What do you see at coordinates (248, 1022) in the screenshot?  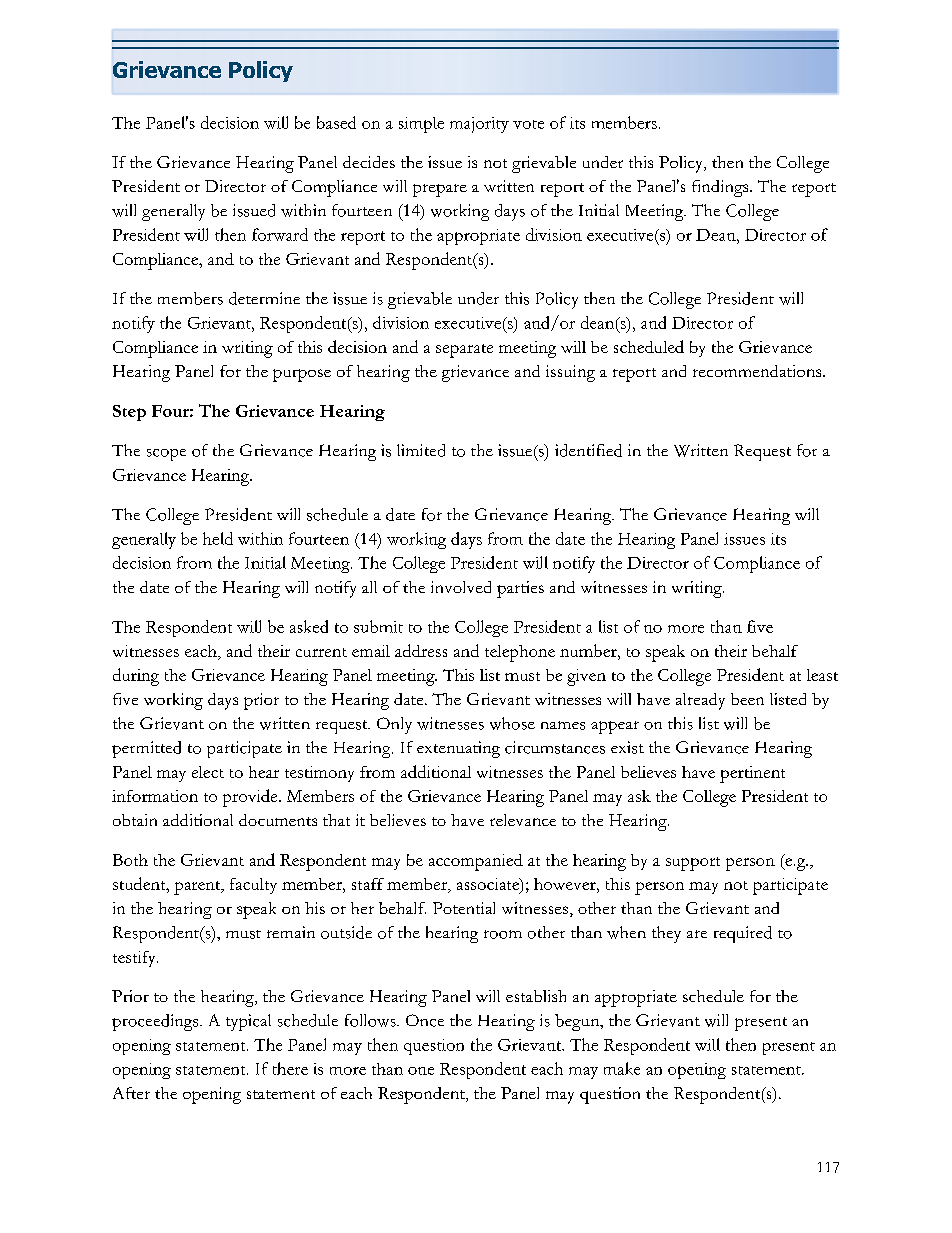 I see `typical` at bounding box center [248, 1022].
